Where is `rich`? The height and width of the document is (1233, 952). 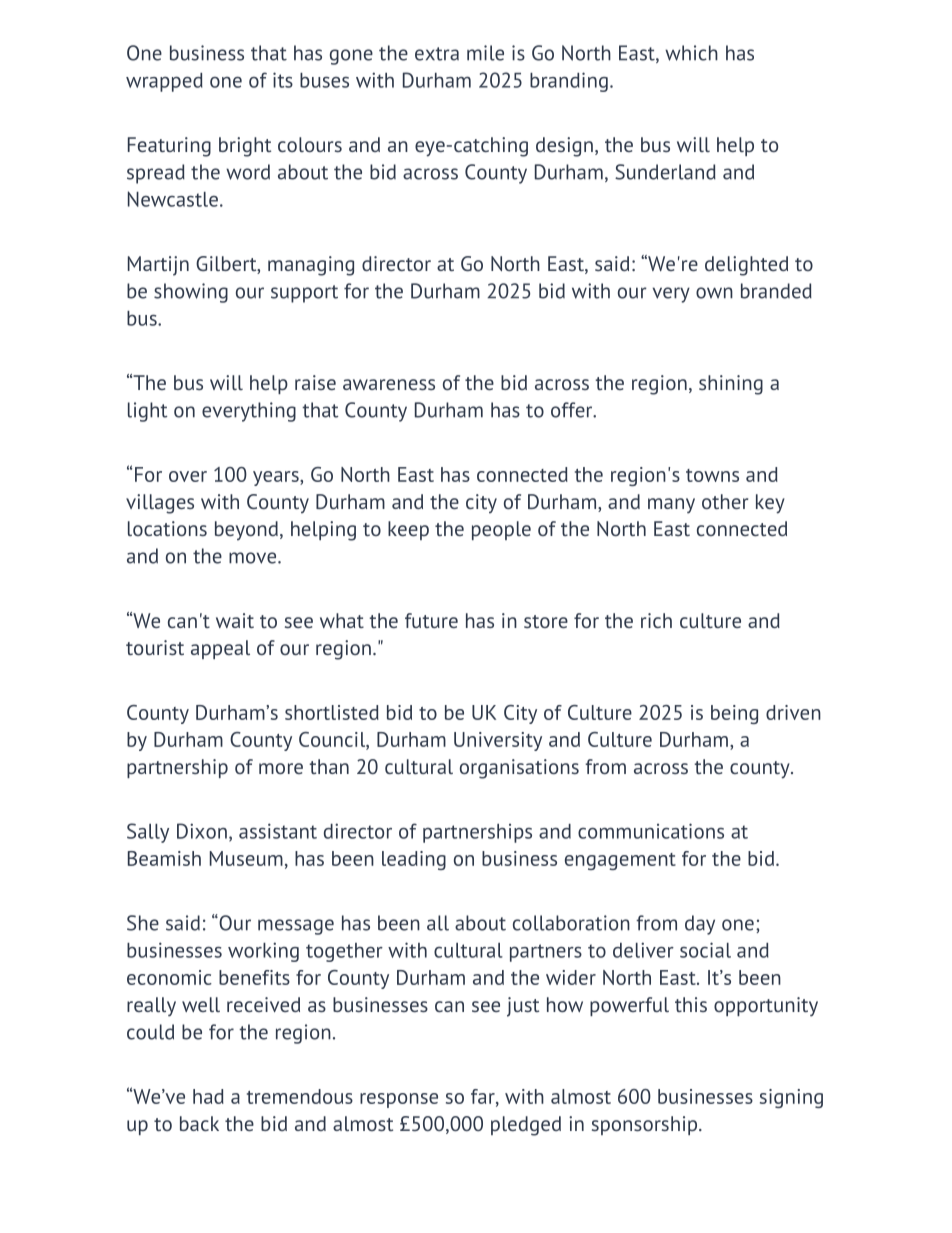 rich is located at coordinates (656, 620).
